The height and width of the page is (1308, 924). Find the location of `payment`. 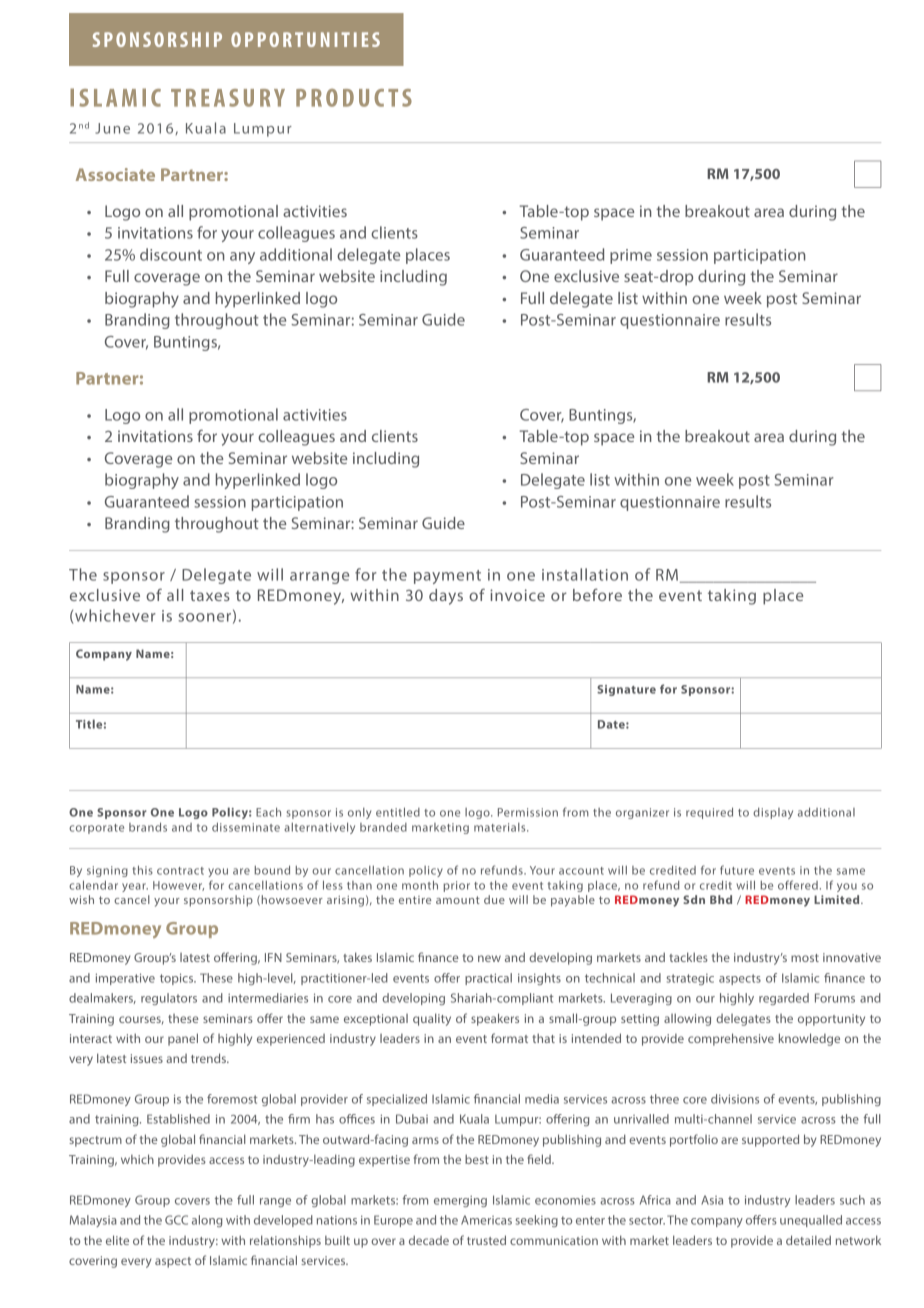

payment is located at coordinates (447, 577).
